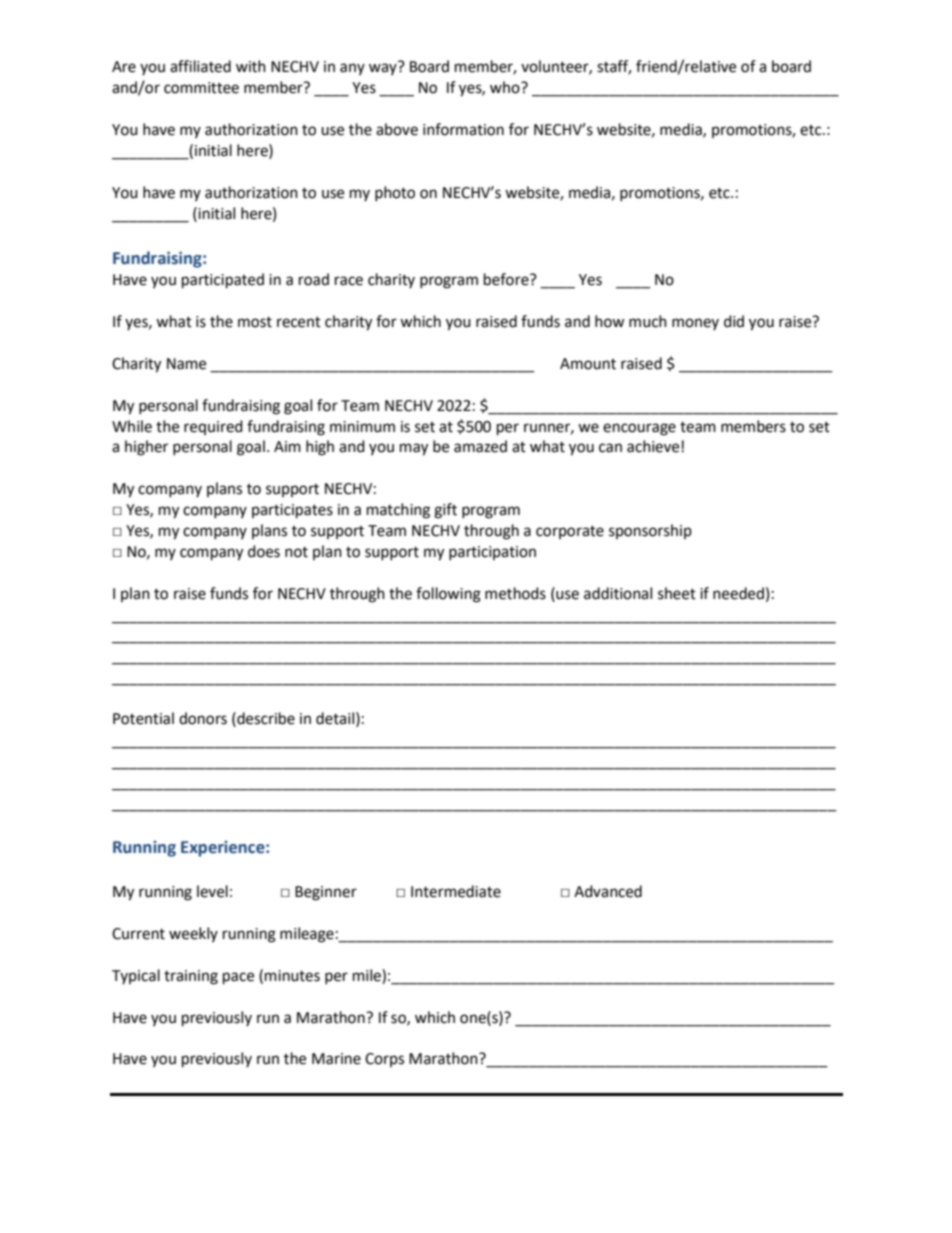  I want to click on Beginner, so click(326, 893).
